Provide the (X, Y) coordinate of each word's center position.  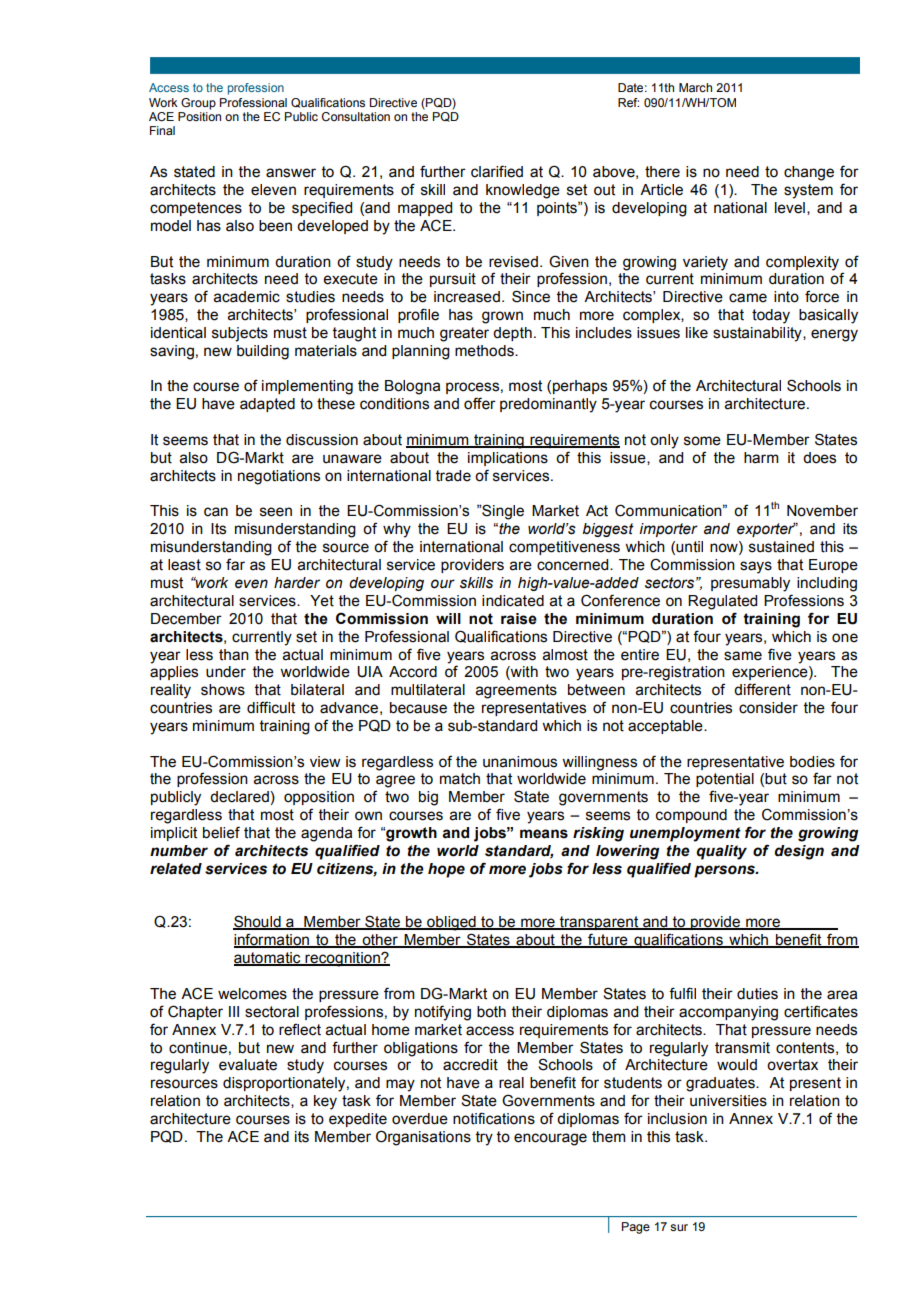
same (743, 656)
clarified (497, 171)
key (325, 1102)
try (484, 1138)
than (234, 655)
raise (519, 619)
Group (198, 104)
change (809, 173)
